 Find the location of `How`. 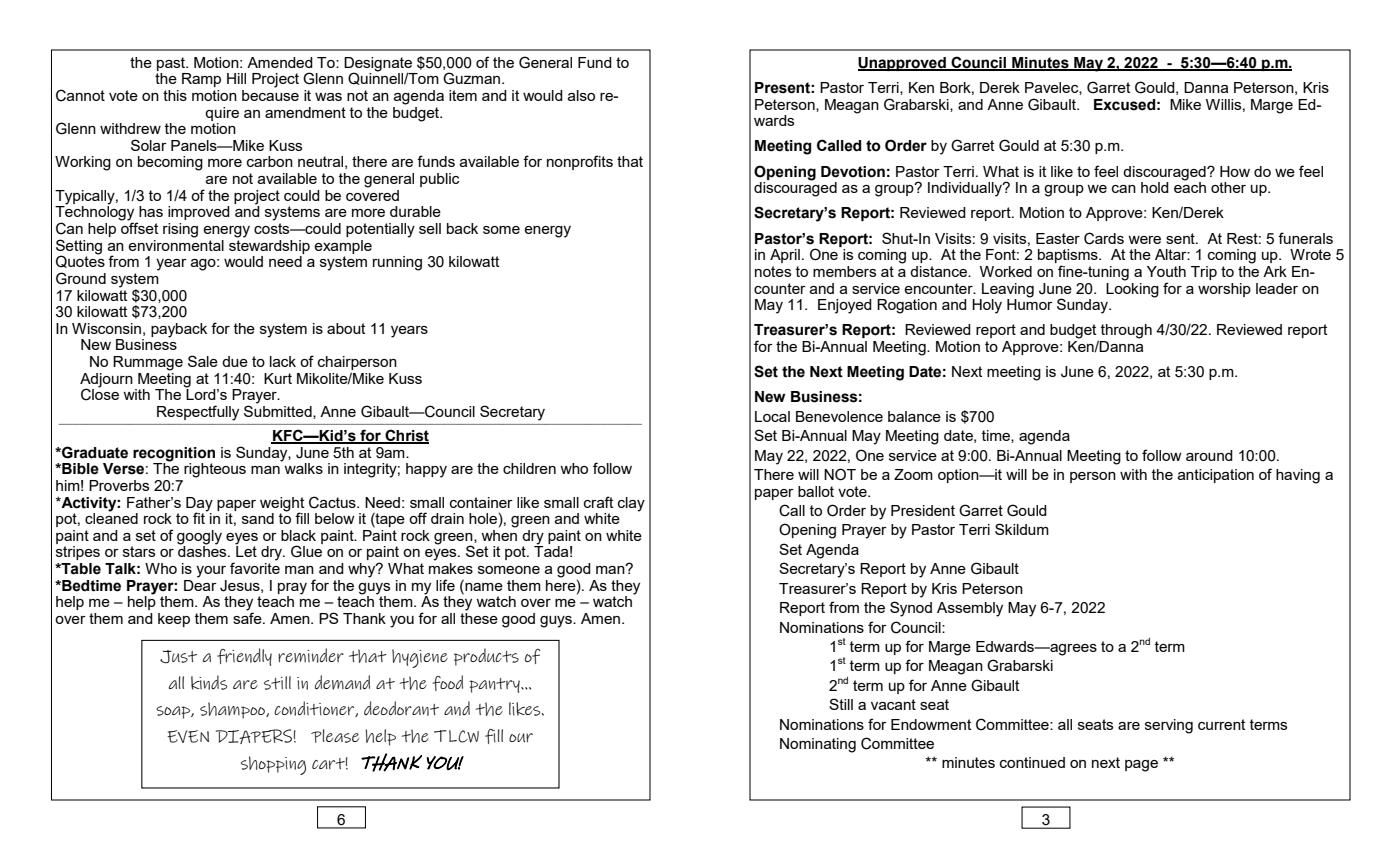

How is located at coordinates (1235, 171).
